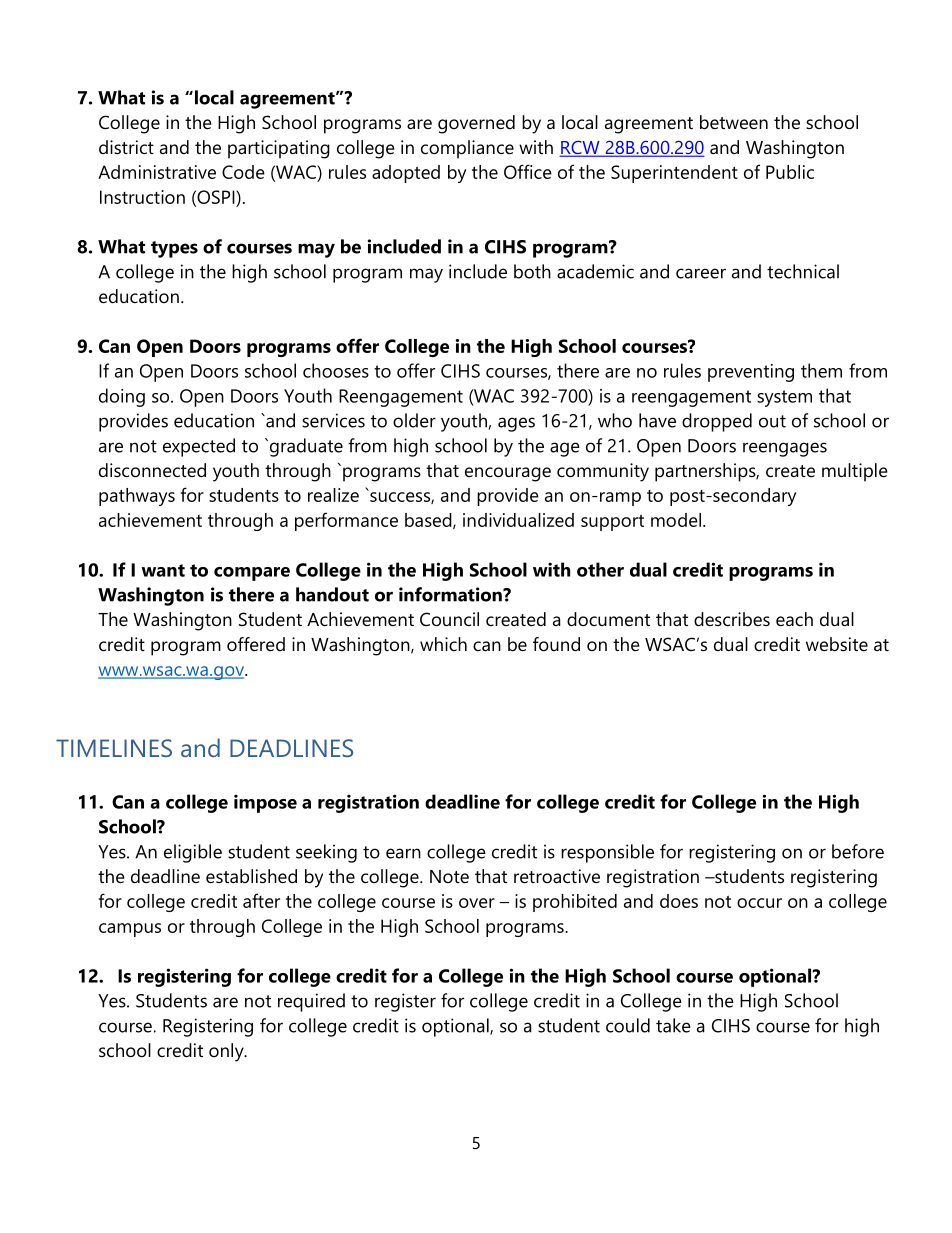  What do you see at coordinates (227, 1052) in the screenshot?
I see `only` at bounding box center [227, 1052].
